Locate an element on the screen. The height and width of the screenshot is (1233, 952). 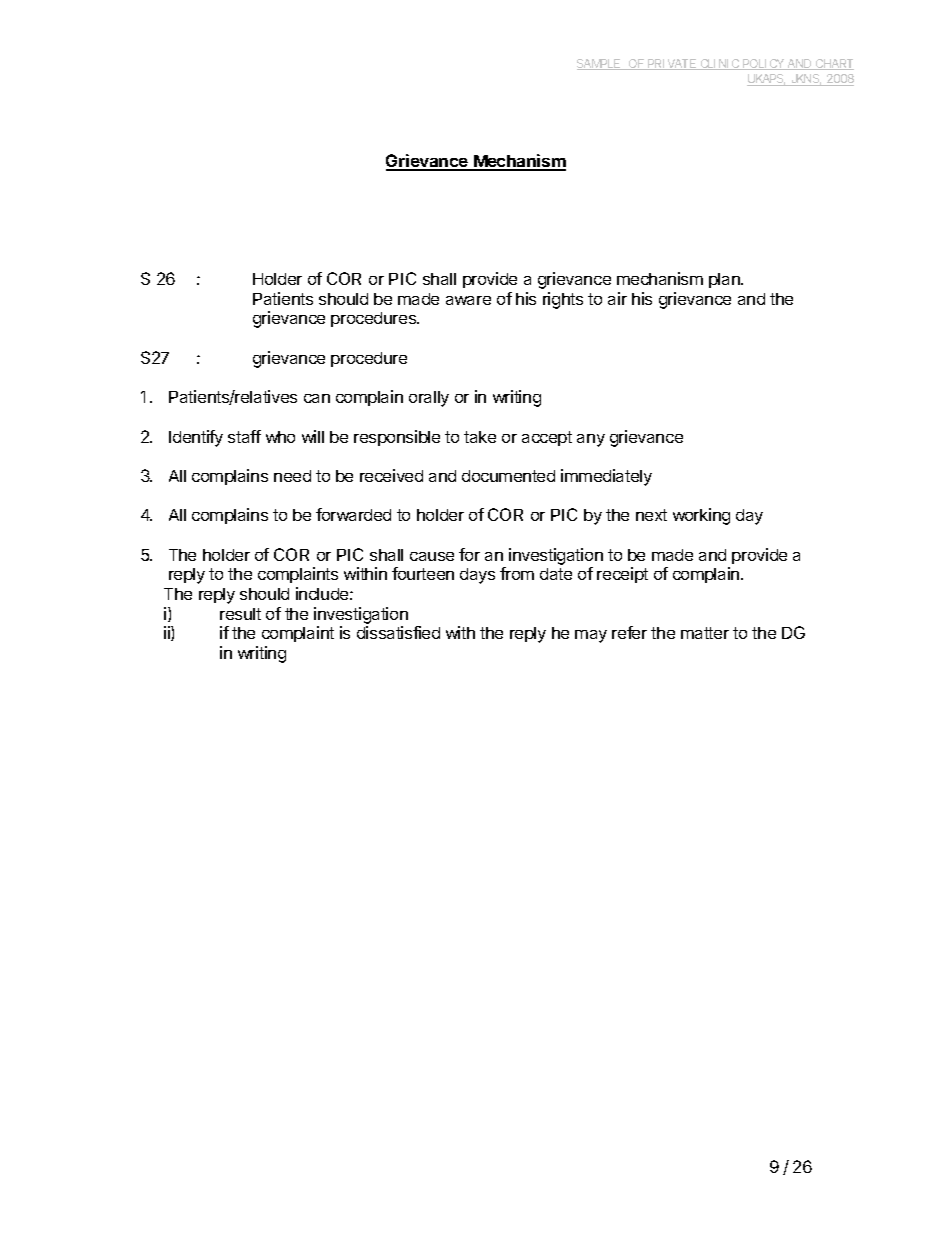
working is located at coordinates (701, 516).
